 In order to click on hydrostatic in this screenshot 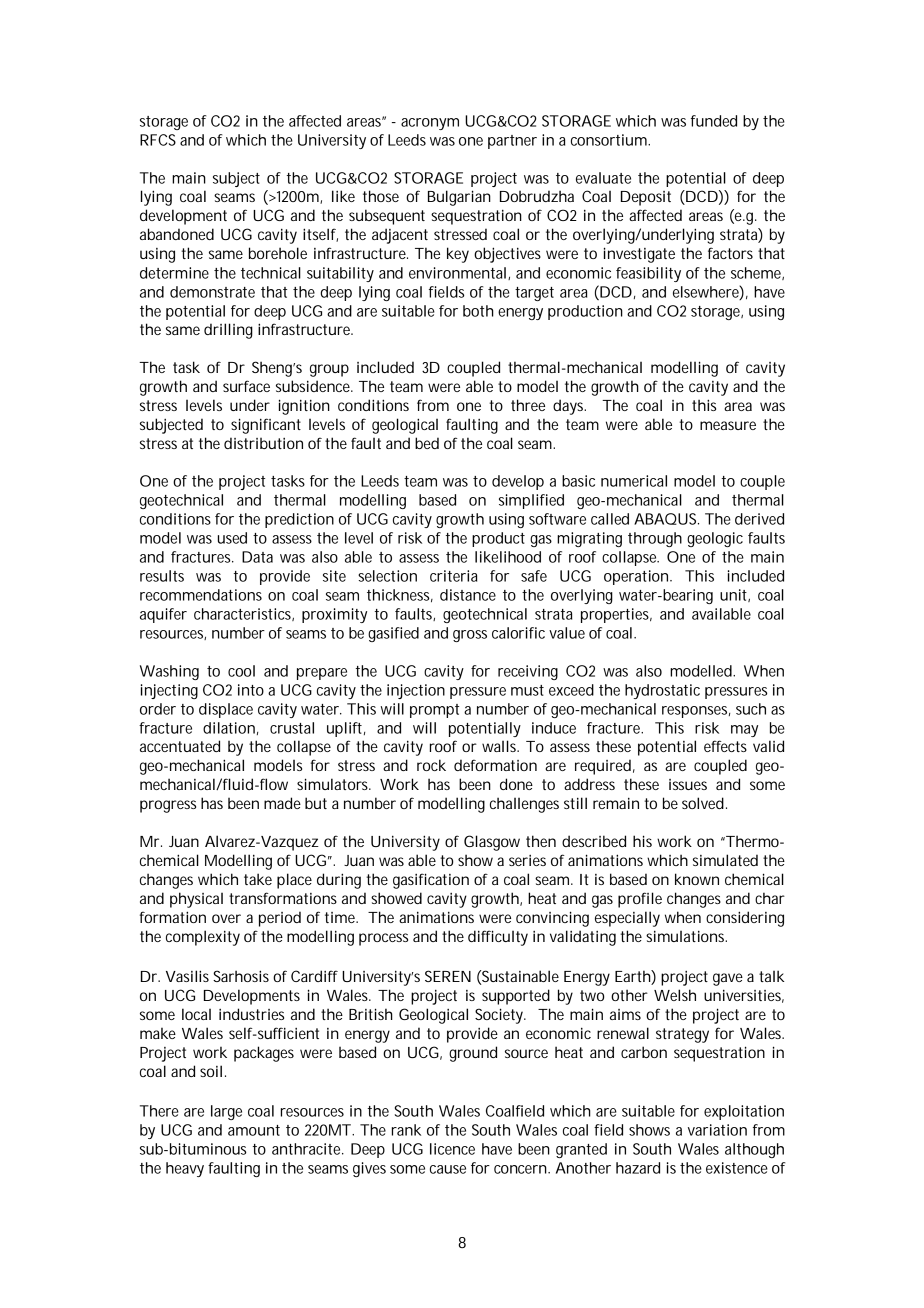, I will do `click(662, 691)`.
